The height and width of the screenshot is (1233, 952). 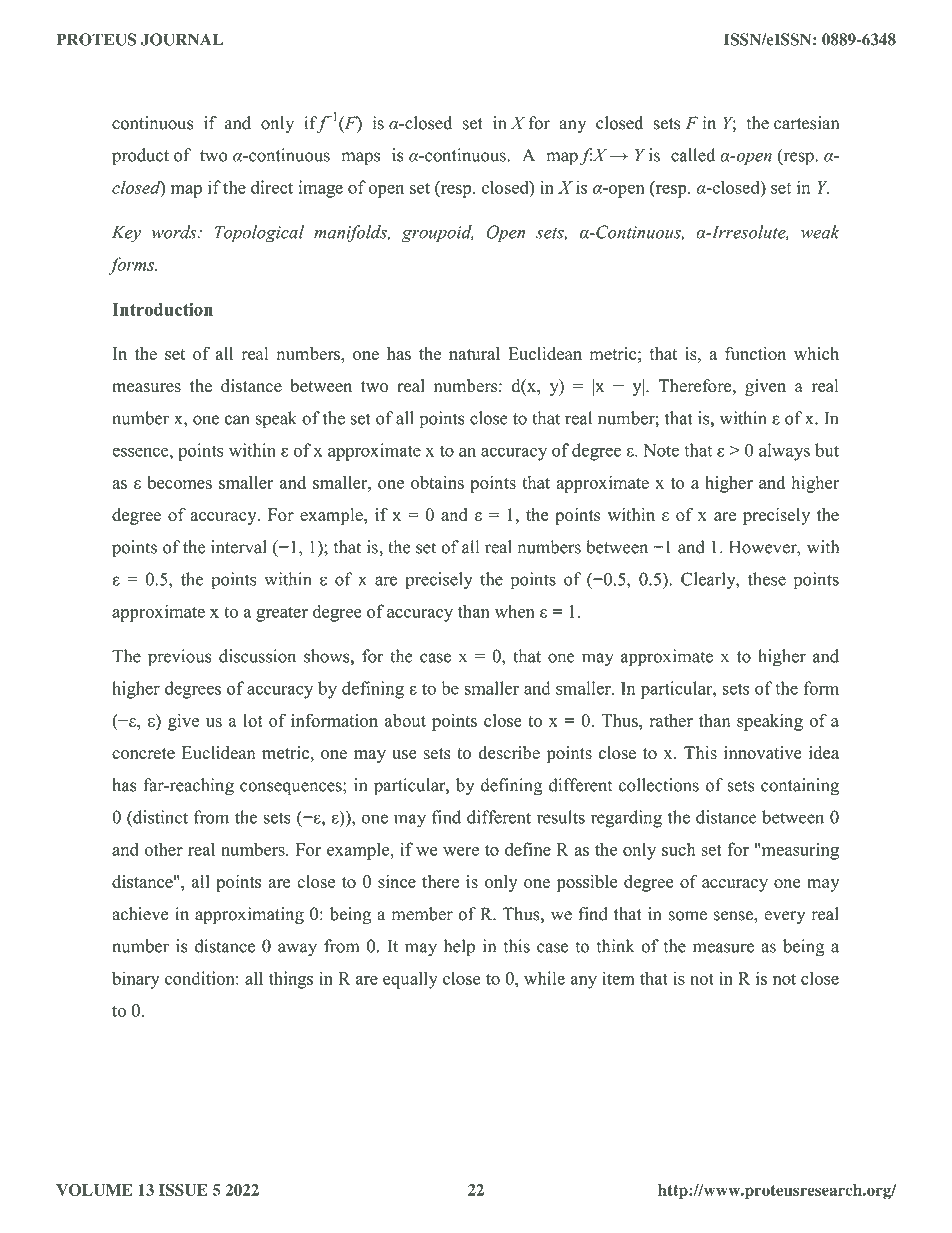 I want to click on innovative, so click(x=763, y=753).
